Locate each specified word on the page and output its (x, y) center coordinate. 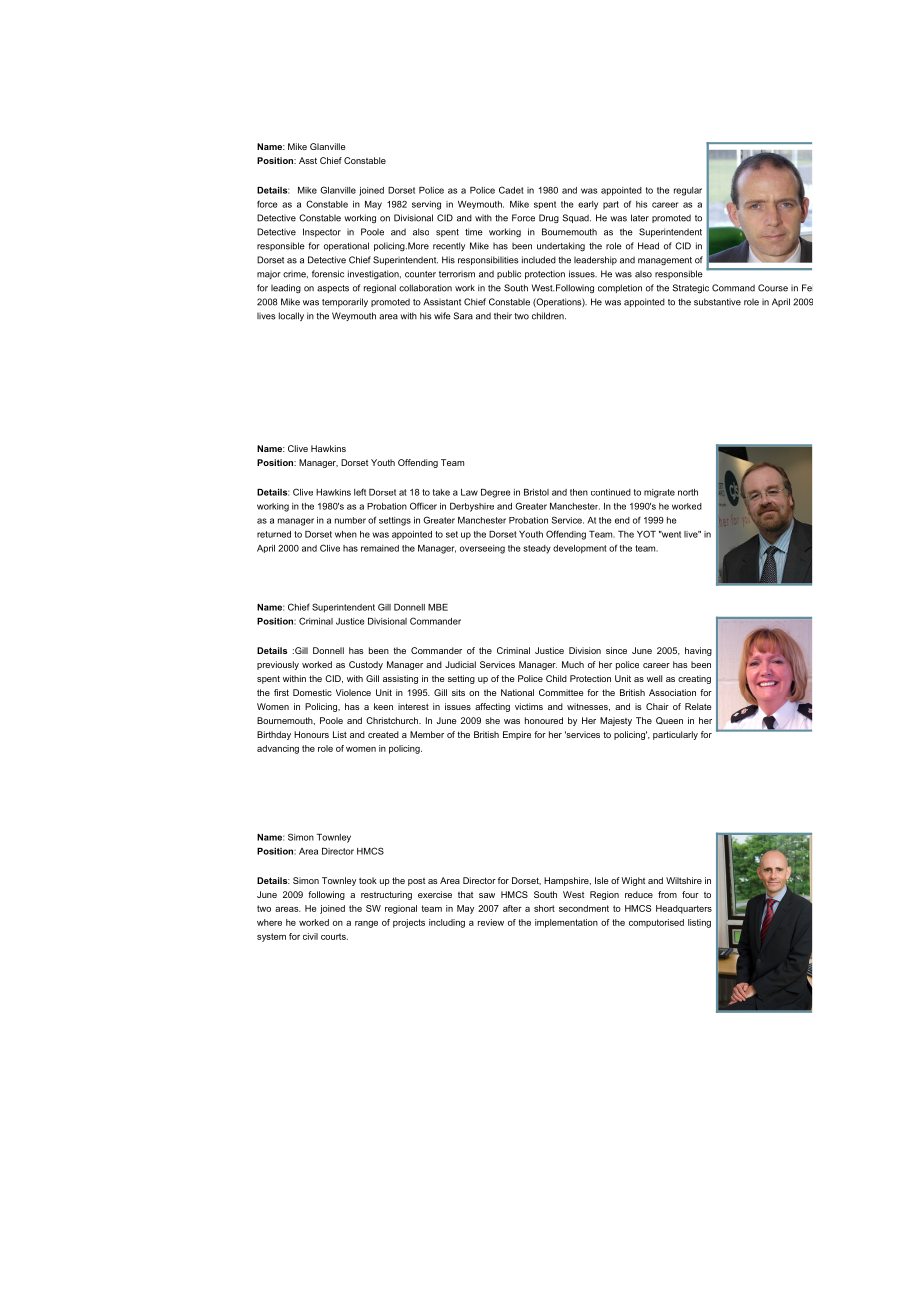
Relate (698, 706)
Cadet (511, 190)
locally (291, 316)
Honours (311, 734)
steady (537, 549)
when (346, 534)
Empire (517, 735)
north (688, 492)
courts (334, 936)
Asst (308, 160)
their (503, 316)
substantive (717, 302)
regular (688, 191)
